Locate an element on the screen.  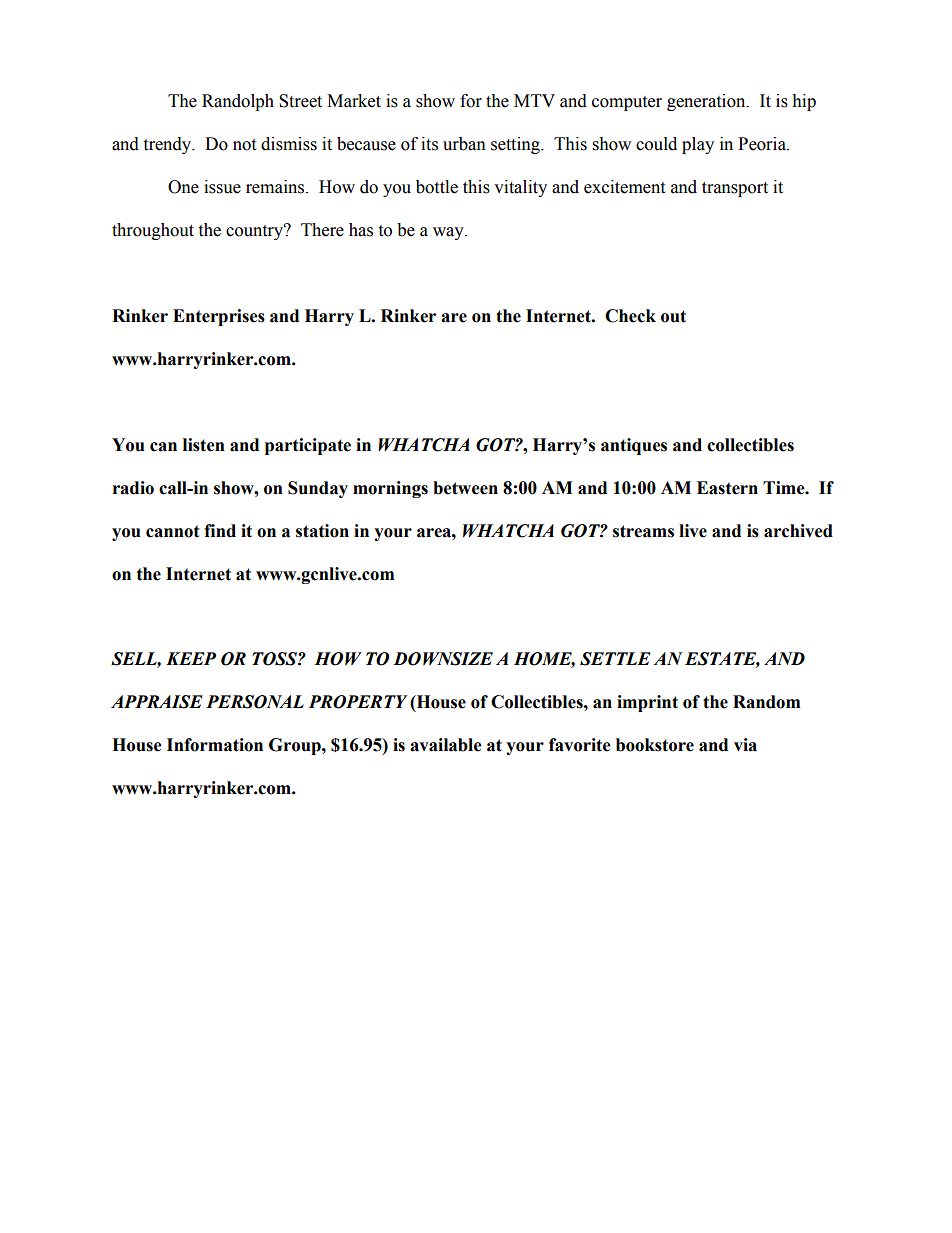
find is located at coordinates (220, 531).
